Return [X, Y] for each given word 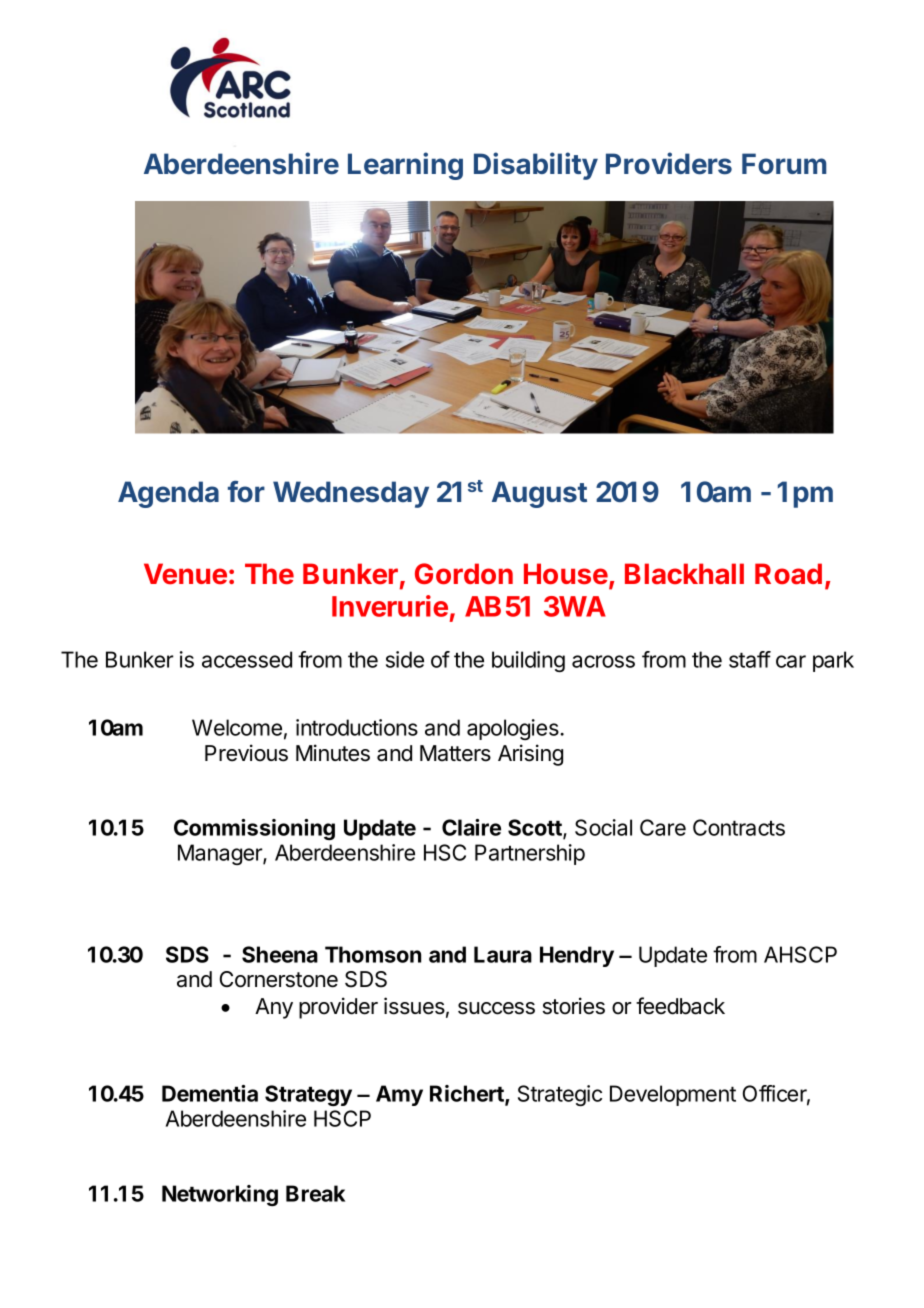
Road [788, 573]
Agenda [168, 494]
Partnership [530, 854]
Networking [220, 1195]
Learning [405, 166]
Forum [784, 163]
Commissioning [254, 829]
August [539, 494]
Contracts [739, 827]
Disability [536, 166]
